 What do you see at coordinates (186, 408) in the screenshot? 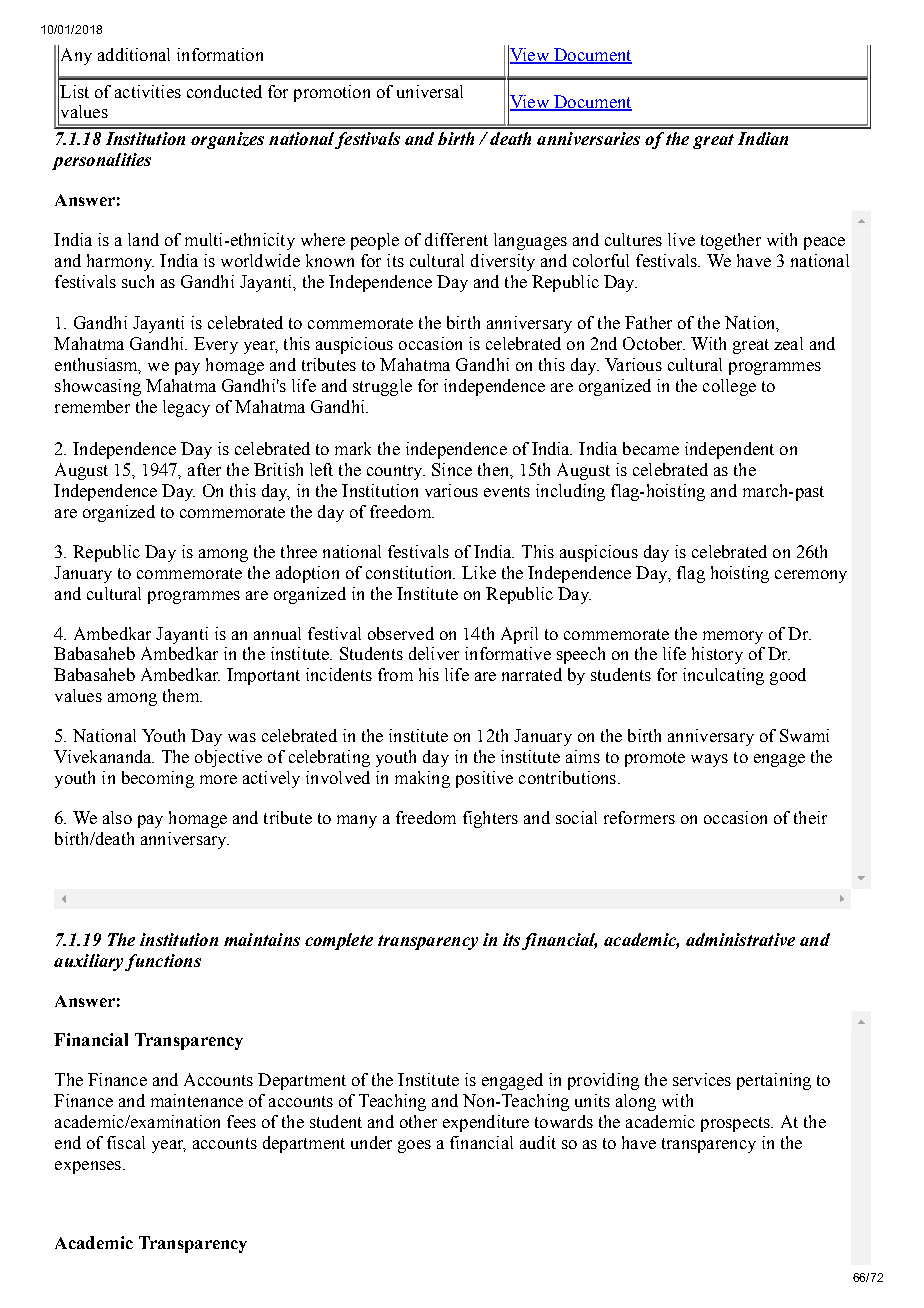
I see `legacy` at bounding box center [186, 408].
